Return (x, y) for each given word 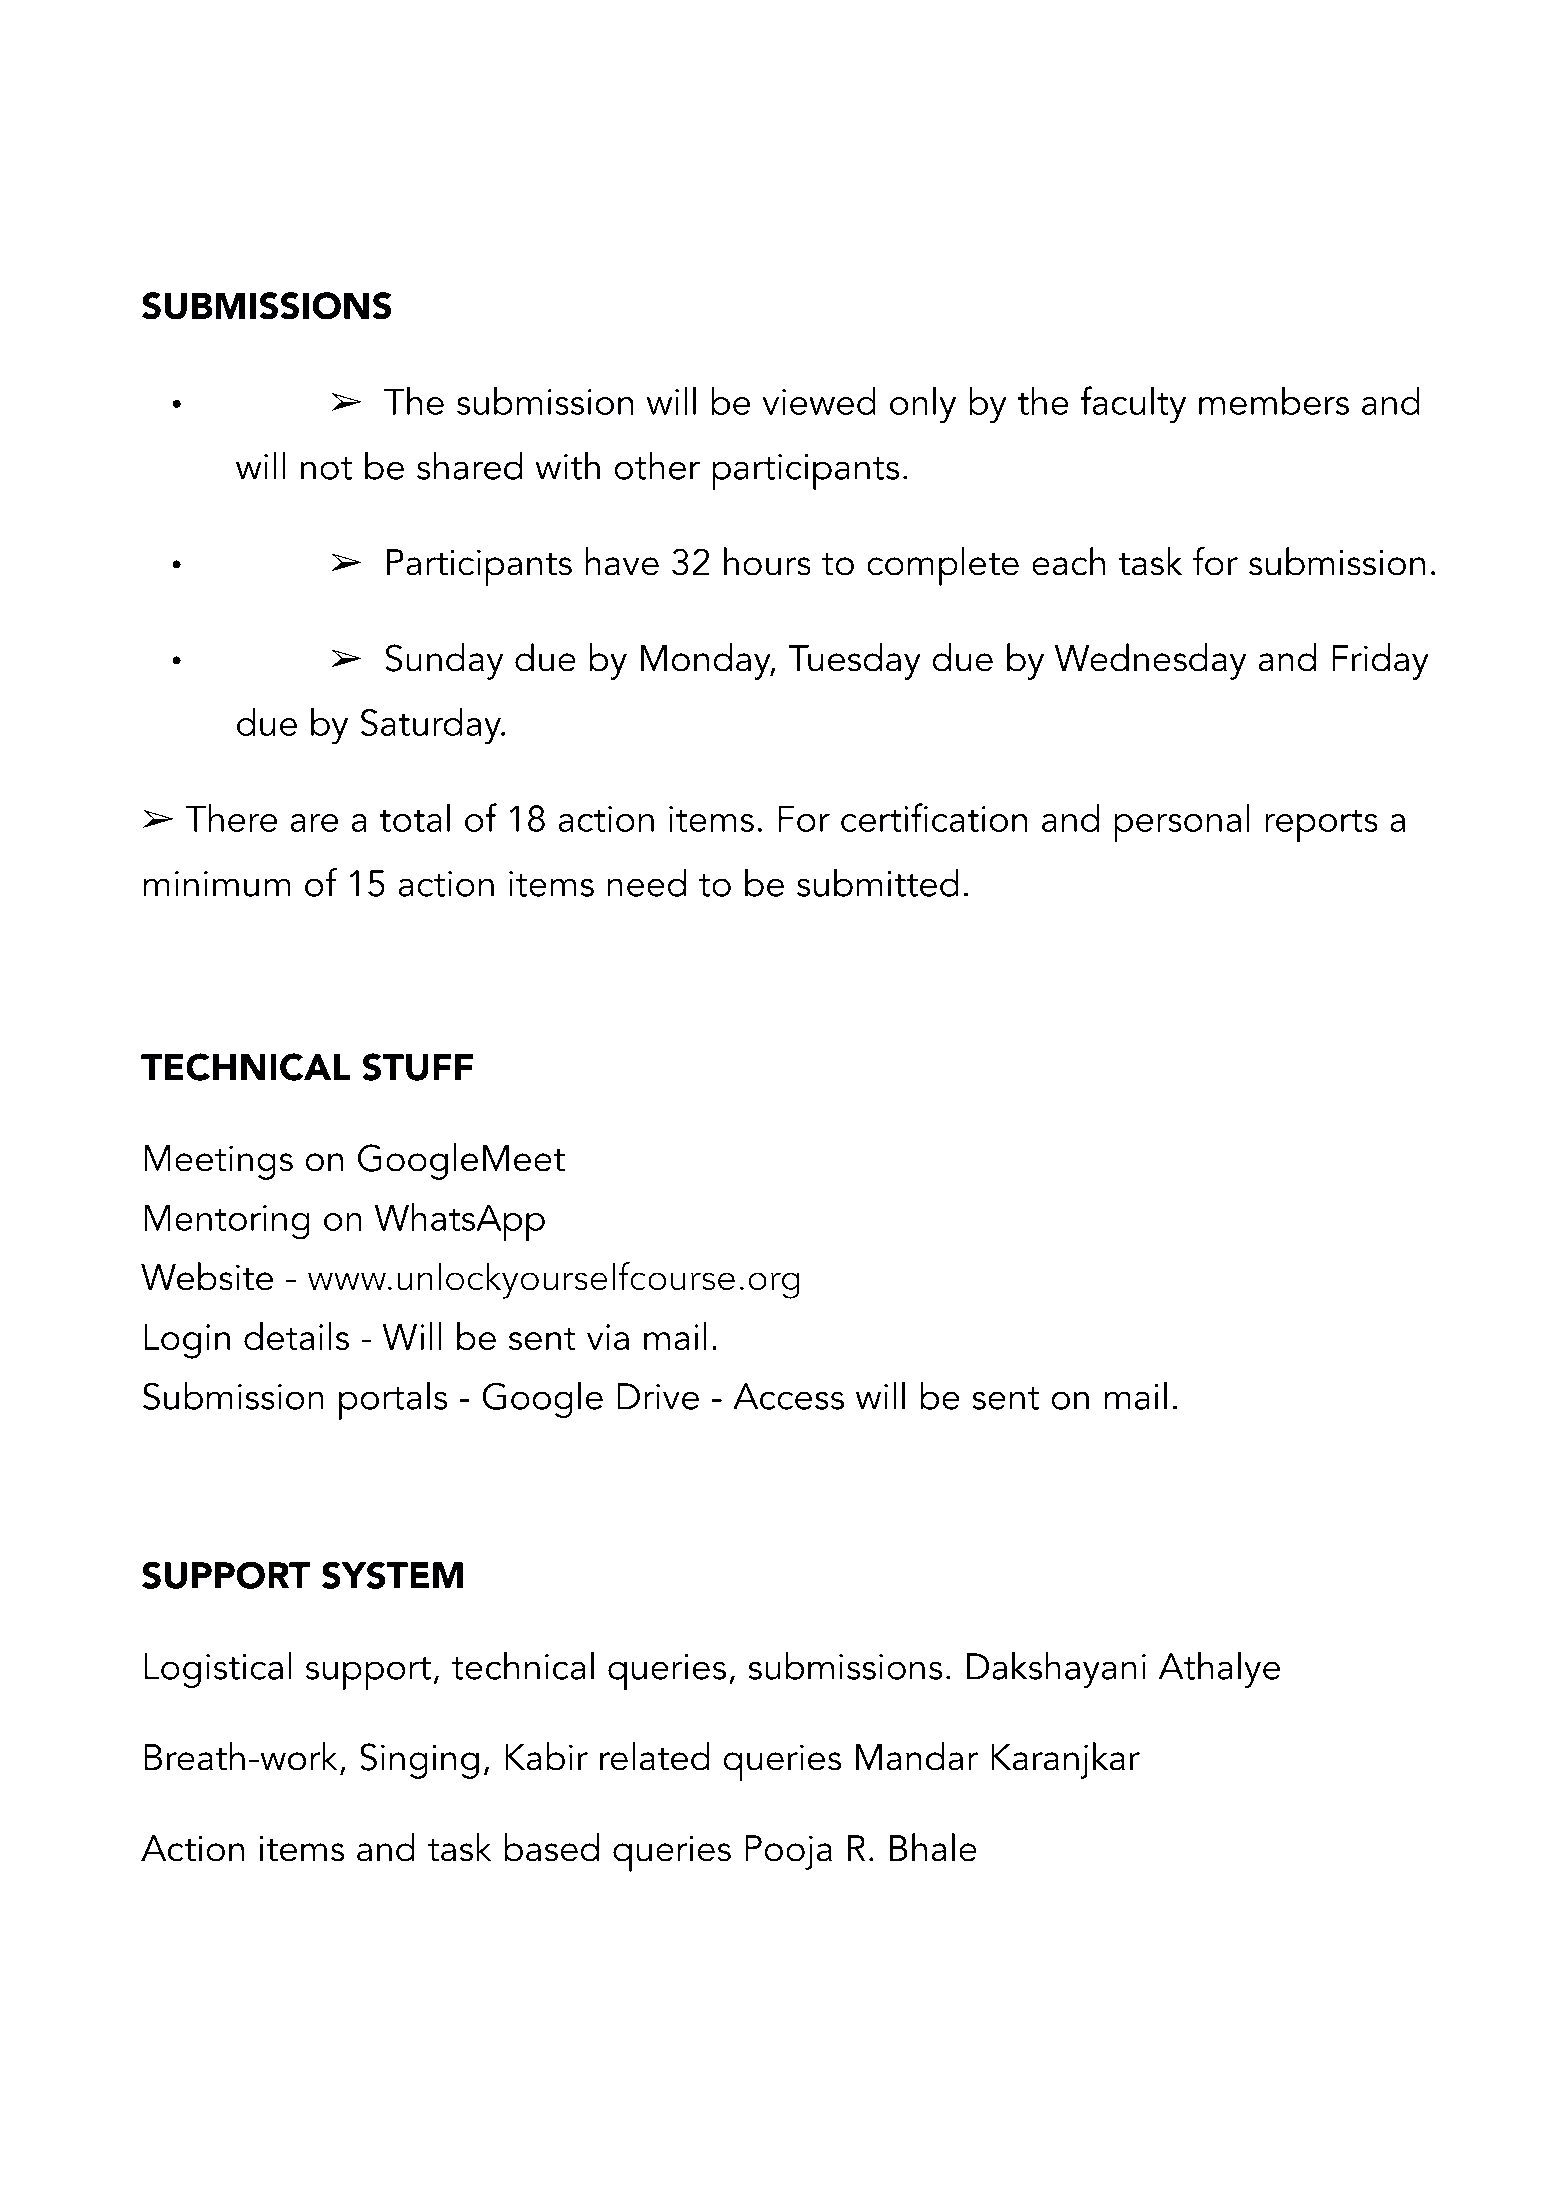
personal (1182, 823)
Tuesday (854, 661)
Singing (419, 1761)
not (326, 468)
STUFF (417, 1067)
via (608, 1337)
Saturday (432, 726)
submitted (878, 882)
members (1274, 401)
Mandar (917, 1756)
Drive (658, 1396)
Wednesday (1150, 661)
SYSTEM (392, 1575)
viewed (819, 401)
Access (788, 1396)
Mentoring (227, 1222)
